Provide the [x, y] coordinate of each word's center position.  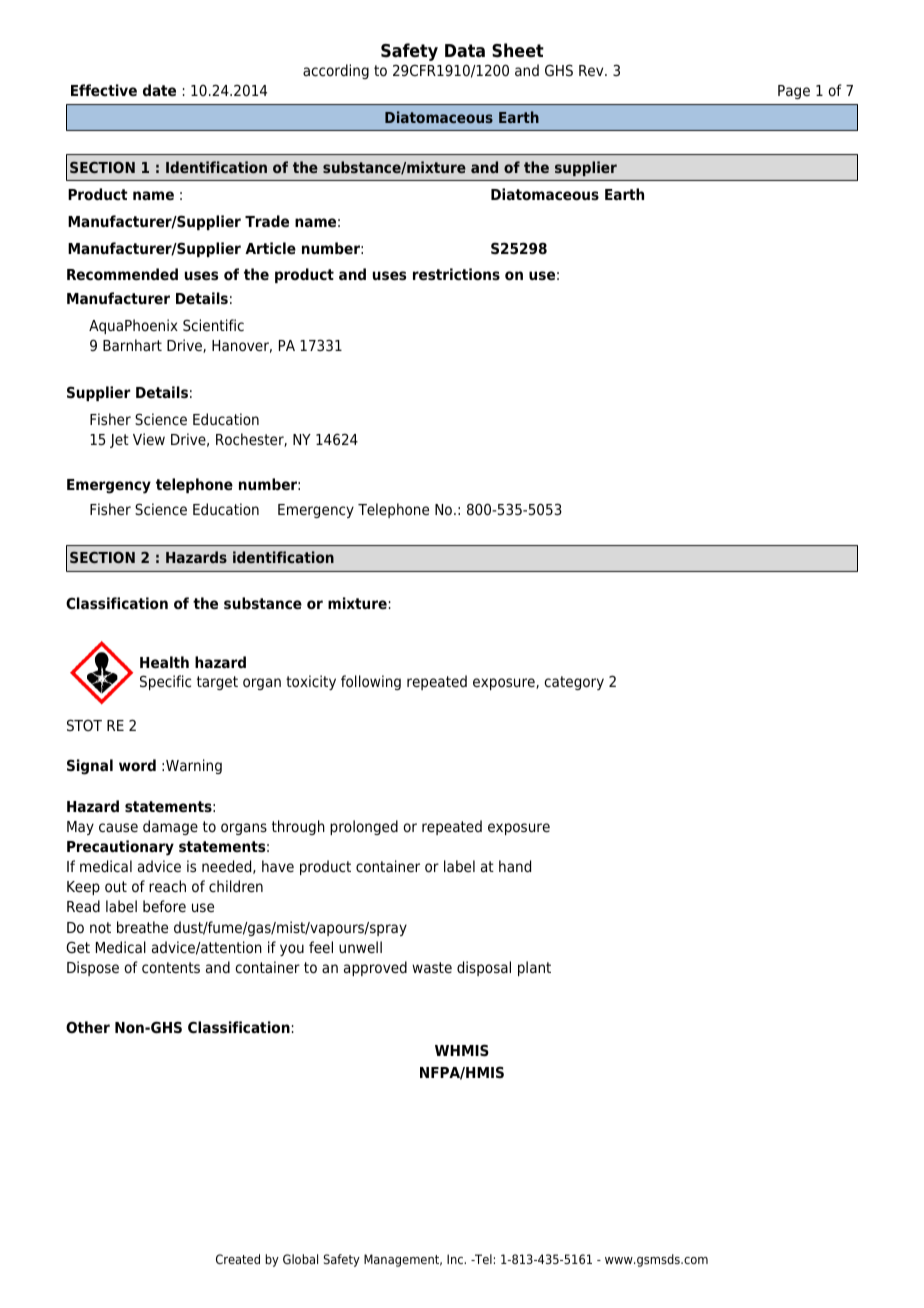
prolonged [364, 827]
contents [171, 967]
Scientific [213, 325]
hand [515, 866]
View [149, 439]
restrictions [456, 274]
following [371, 682]
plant [534, 968]
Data [465, 51]
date [159, 90]
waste [432, 968]
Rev [592, 70]
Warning [194, 766]
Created [238, 1259]
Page [794, 92]
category [574, 683]
